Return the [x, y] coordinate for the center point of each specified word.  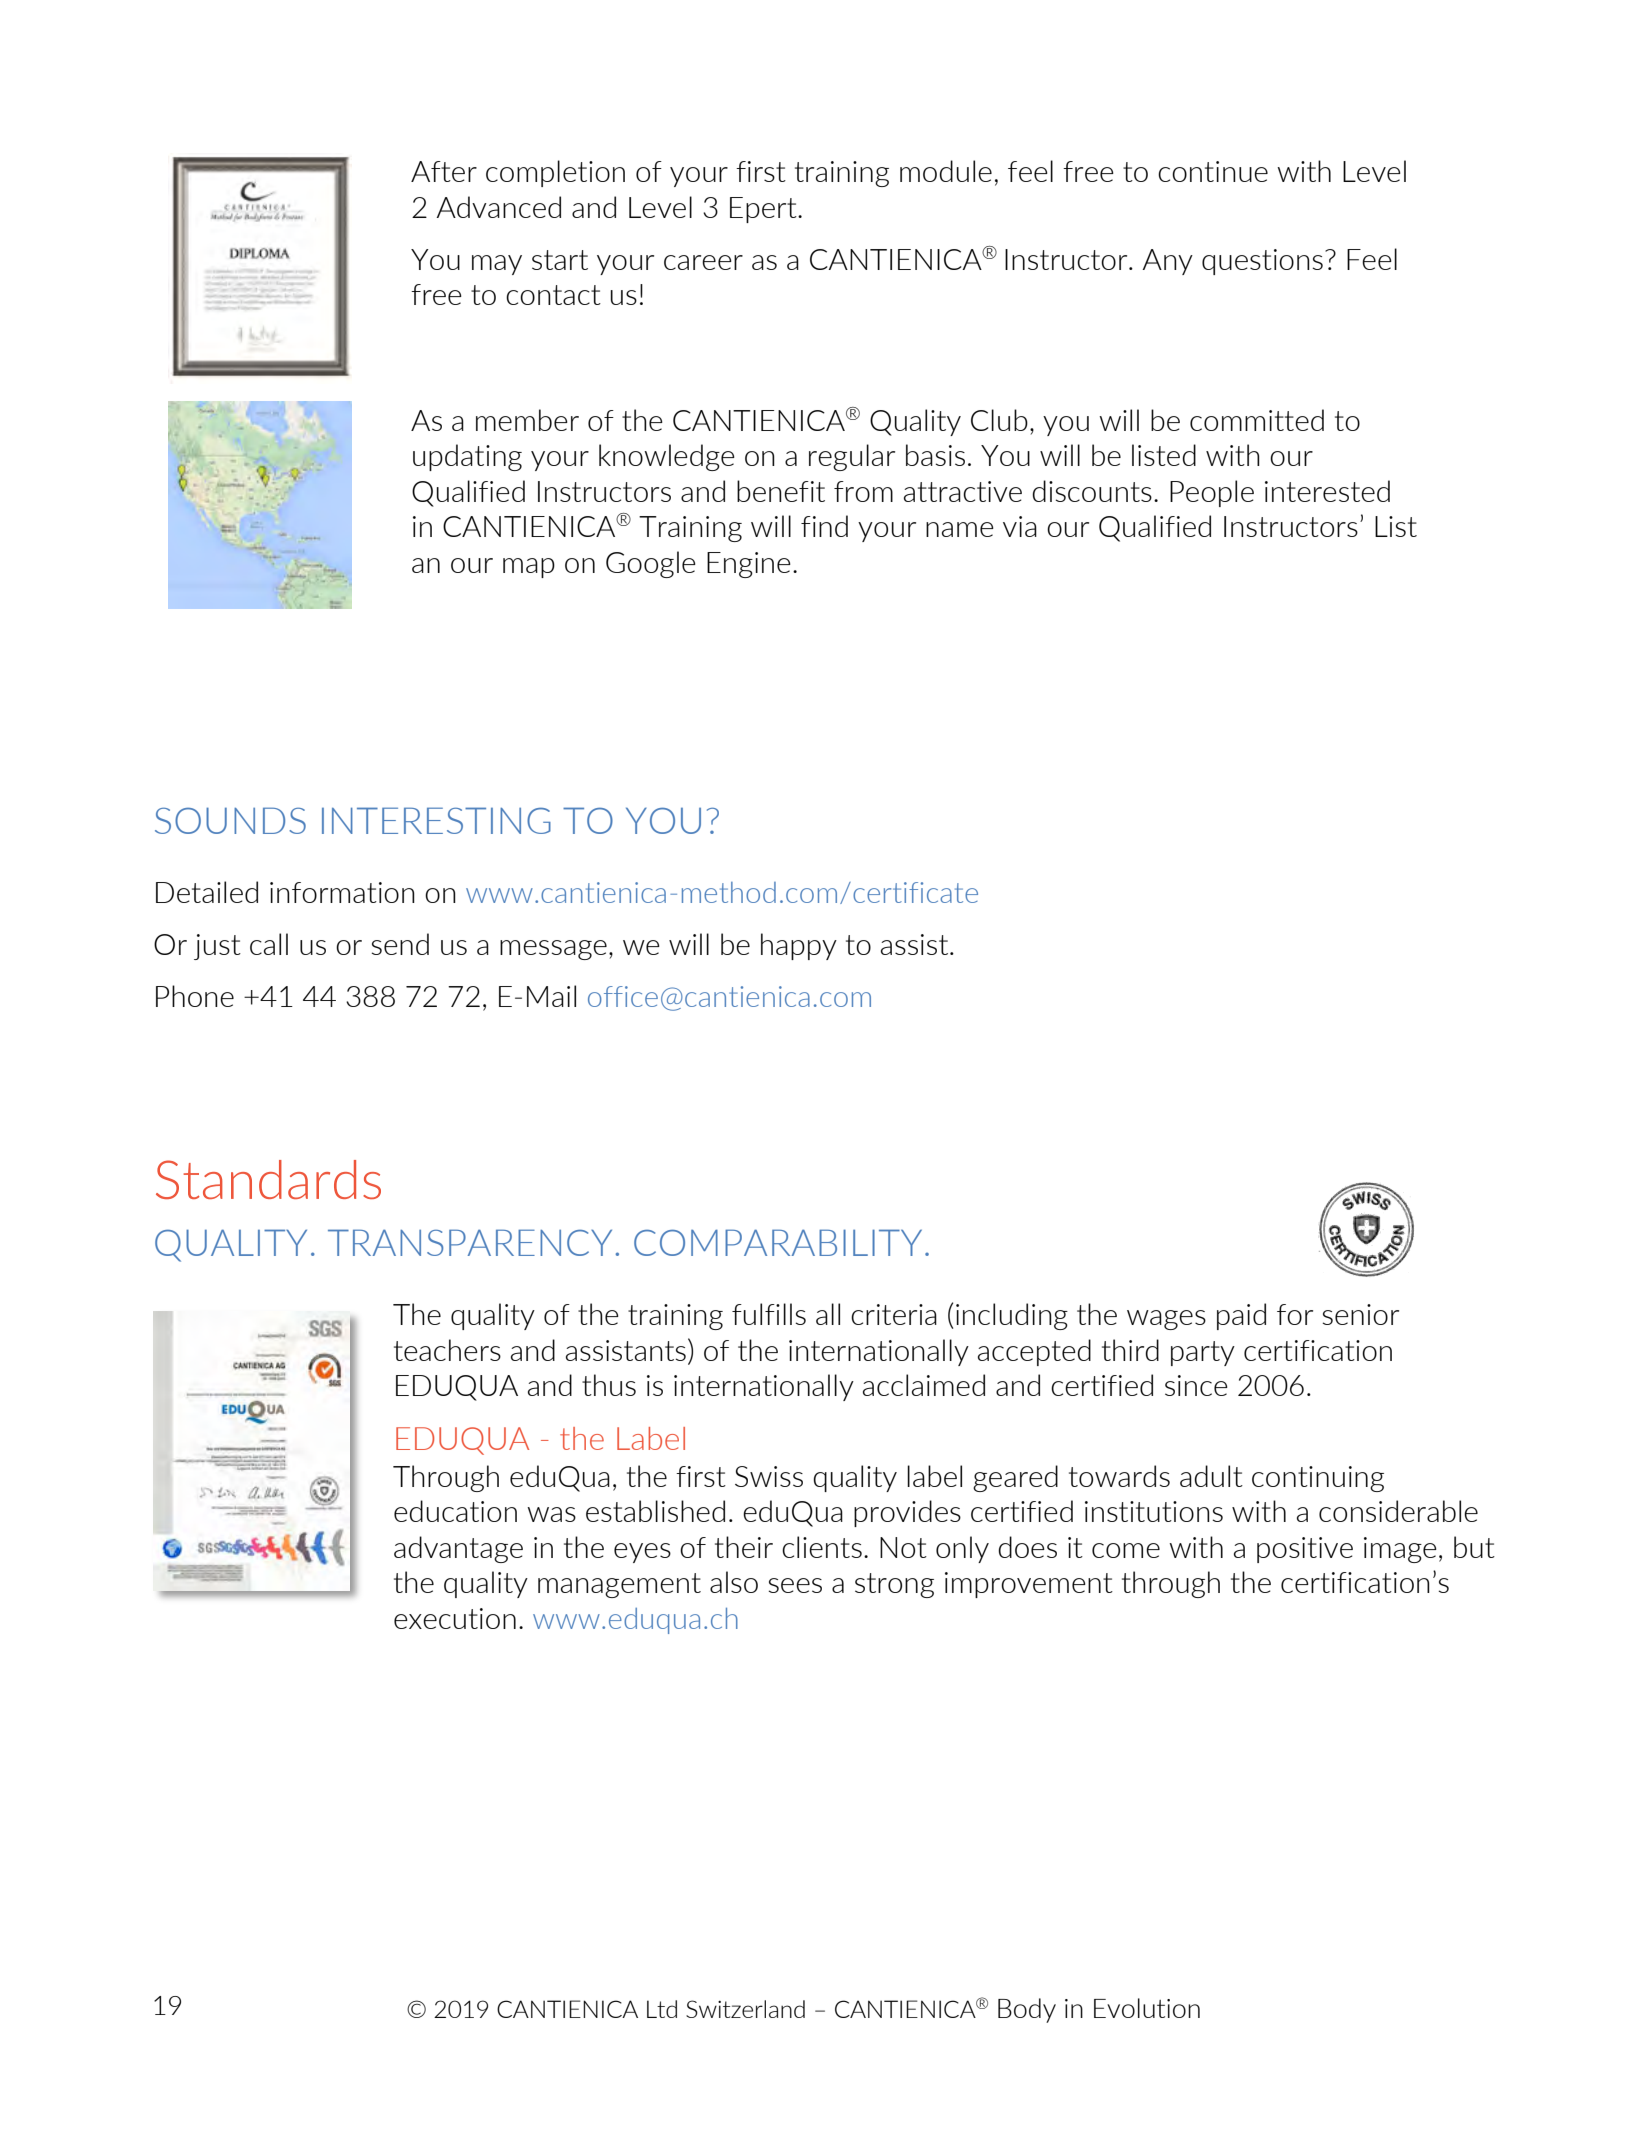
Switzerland [745, 2009]
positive [1305, 1550]
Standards [268, 1179]
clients [822, 1547]
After [444, 171]
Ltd [662, 2009]
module [946, 171]
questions [1262, 262]
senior [1361, 1314]
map [529, 568]
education [455, 1511]
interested [1327, 491]
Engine [749, 565]
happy [799, 946]
